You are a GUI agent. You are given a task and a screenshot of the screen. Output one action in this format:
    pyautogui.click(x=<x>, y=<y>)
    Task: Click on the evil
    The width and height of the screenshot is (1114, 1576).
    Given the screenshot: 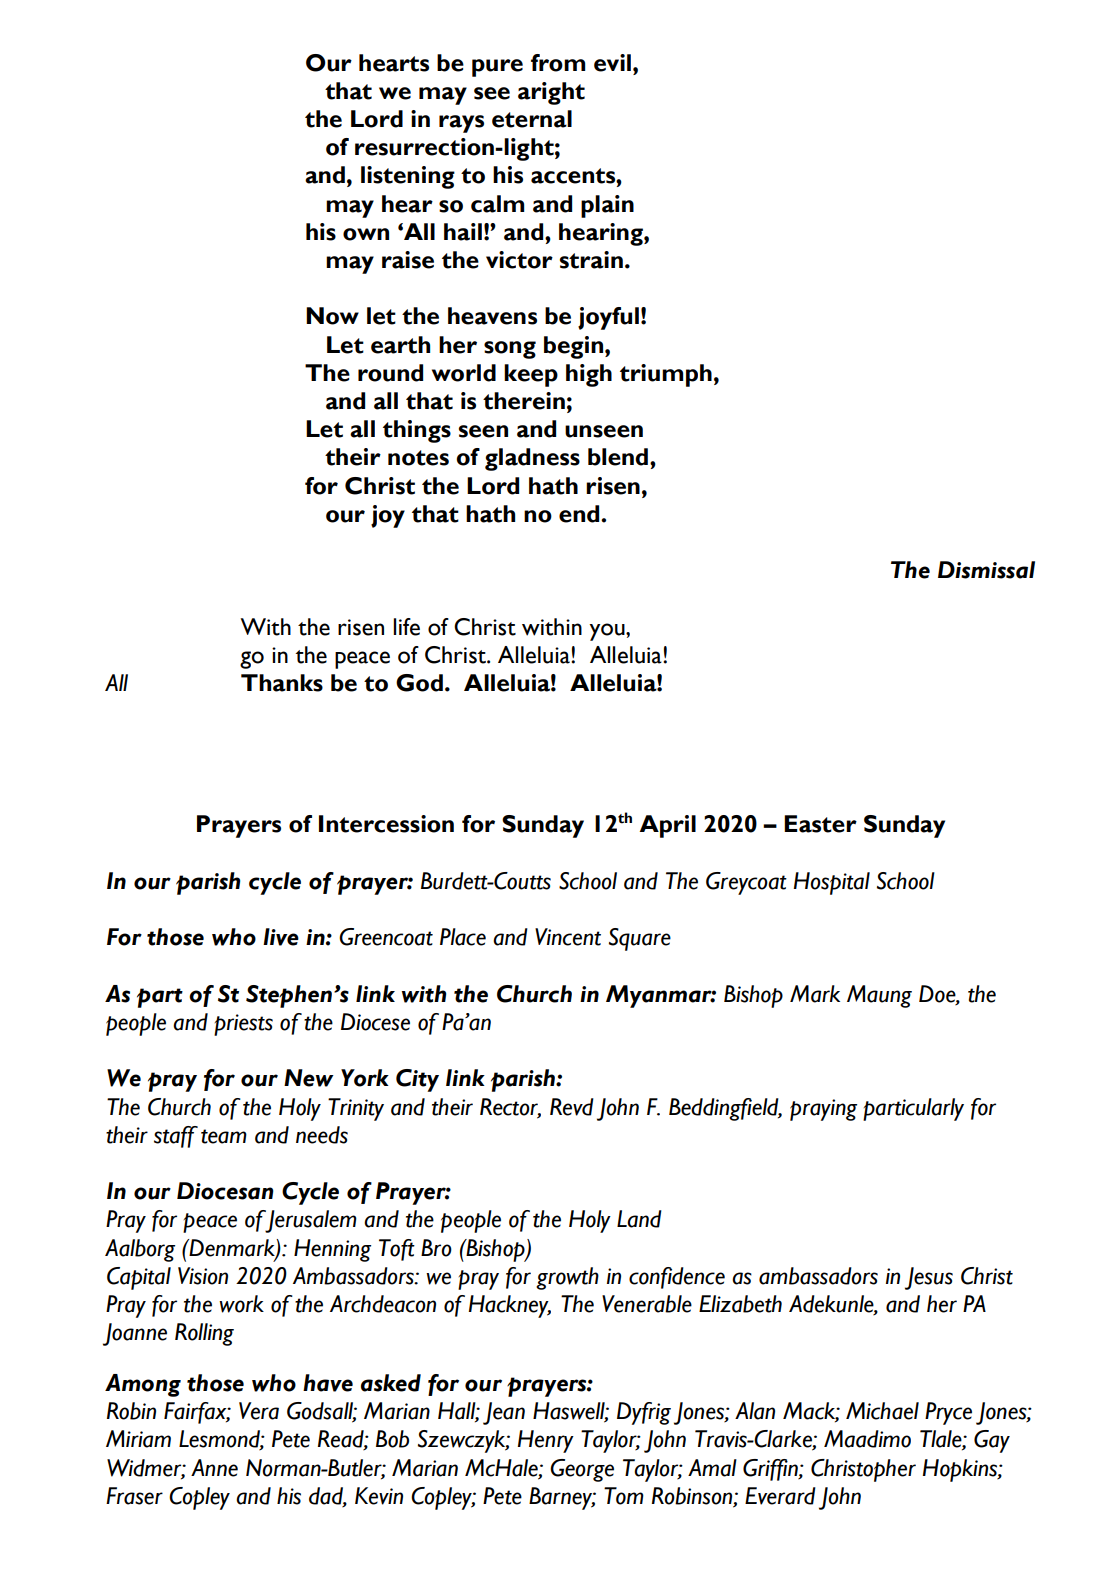 What is the action you would take?
    pyautogui.click(x=612, y=63)
